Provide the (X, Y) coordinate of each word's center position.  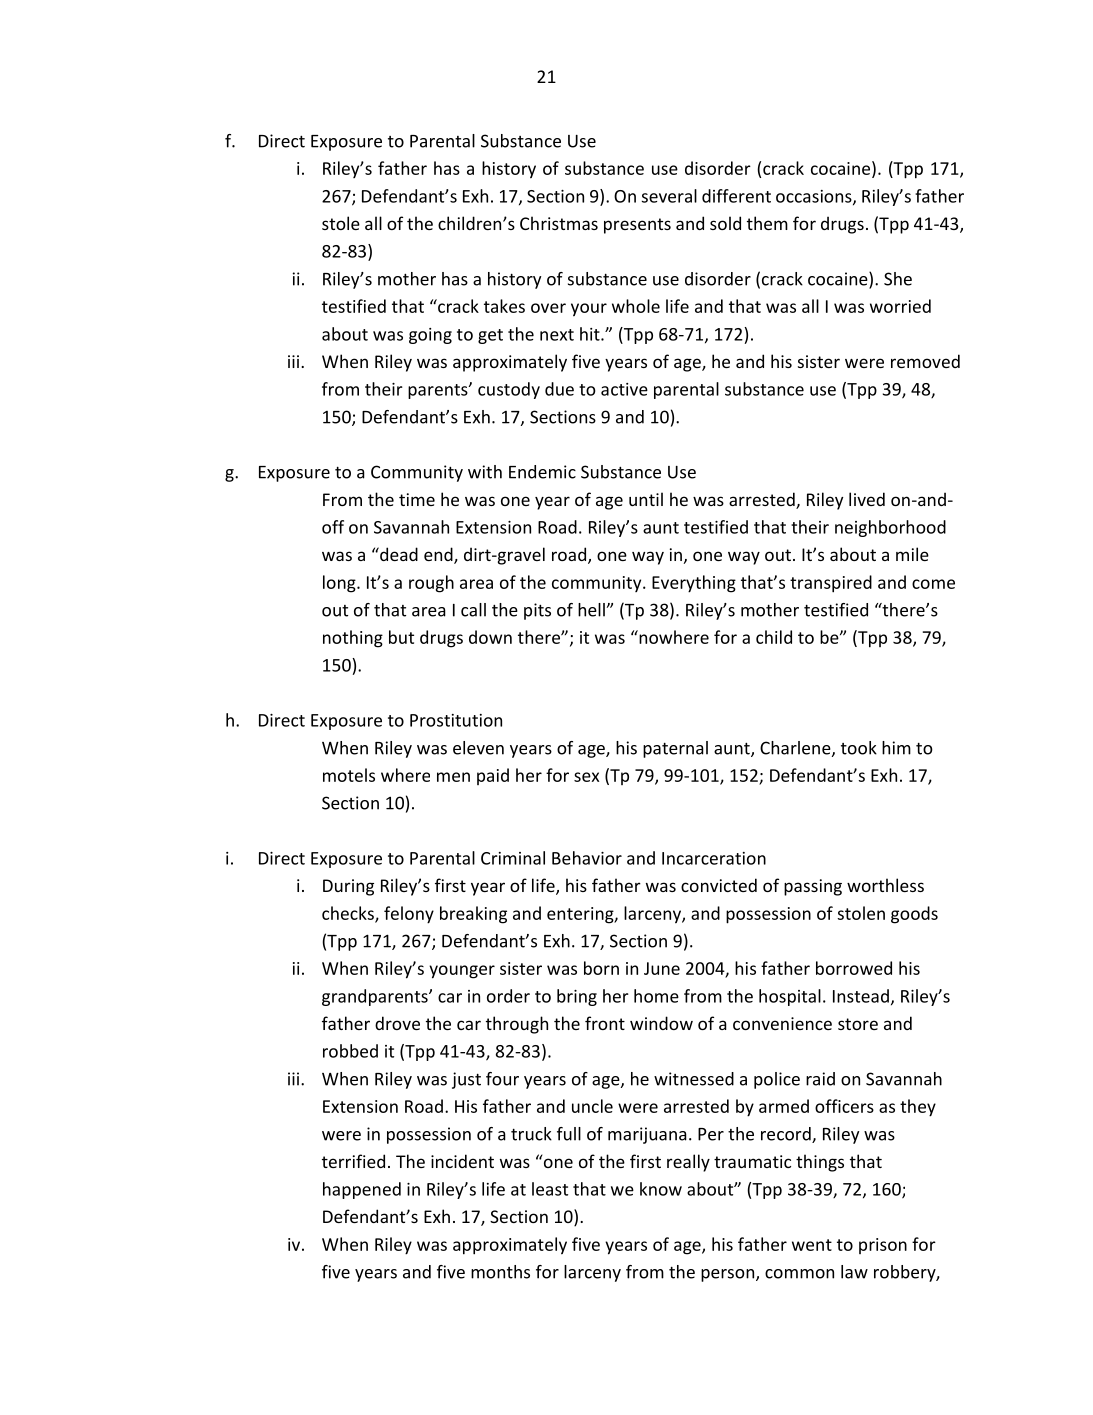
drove (397, 1023)
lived (867, 499)
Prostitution (456, 720)
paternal (675, 749)
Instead (861, 996)
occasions (815, 197)
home (656, 996)
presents (637, 226)
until (646, 499)
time (417, 499)
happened (362, 1190)
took (859, 748)
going (430, 336)
